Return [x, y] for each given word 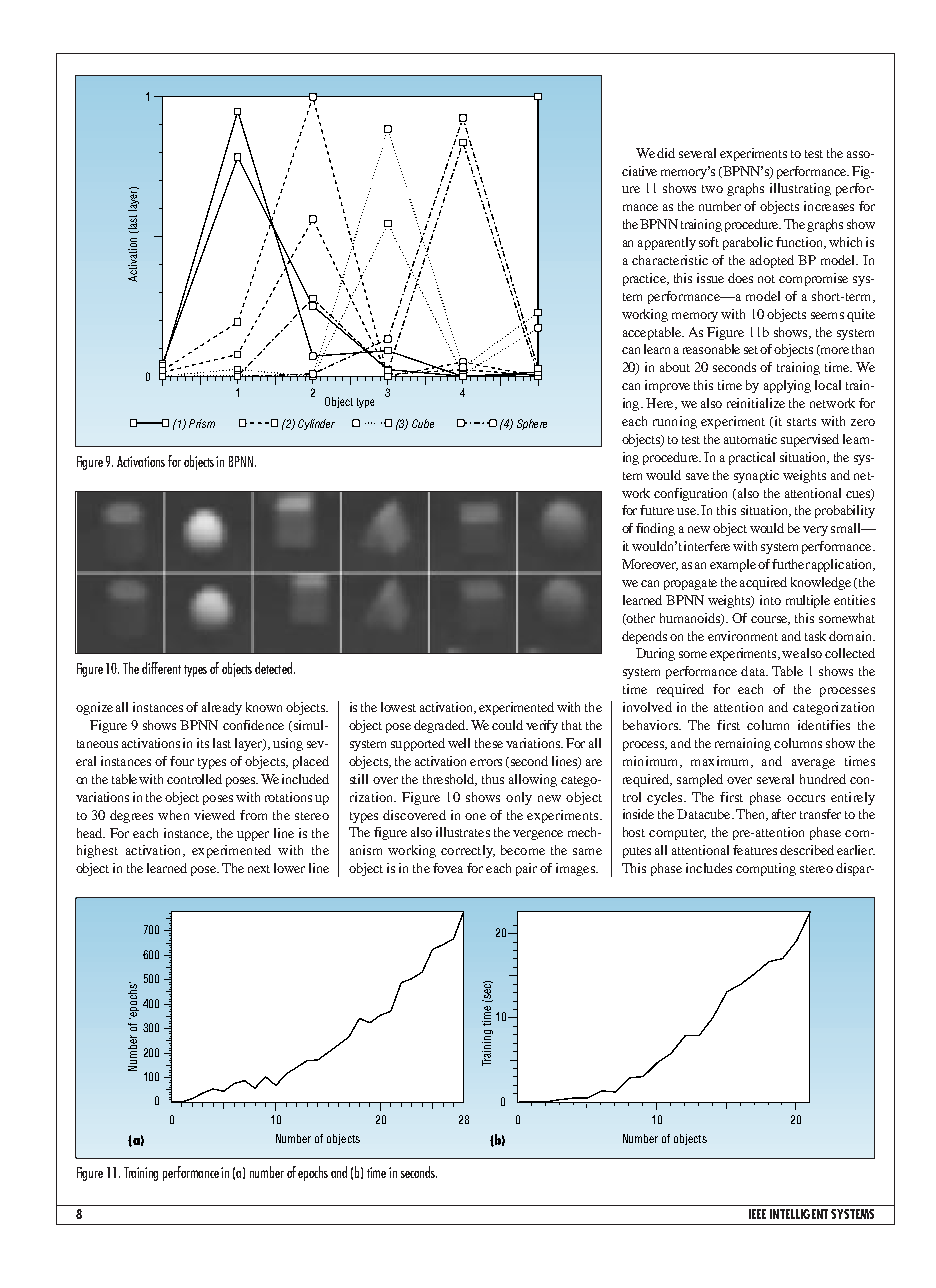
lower [289, 868]
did [666, 153]
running [675, 422]
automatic [750, 439]
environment [743, 636]
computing [766, 869]
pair [526, 869]
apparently [667, 243]
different [161, 668]
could [507, 725]
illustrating [800, 189]
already [222, 708]
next [259, 869]
